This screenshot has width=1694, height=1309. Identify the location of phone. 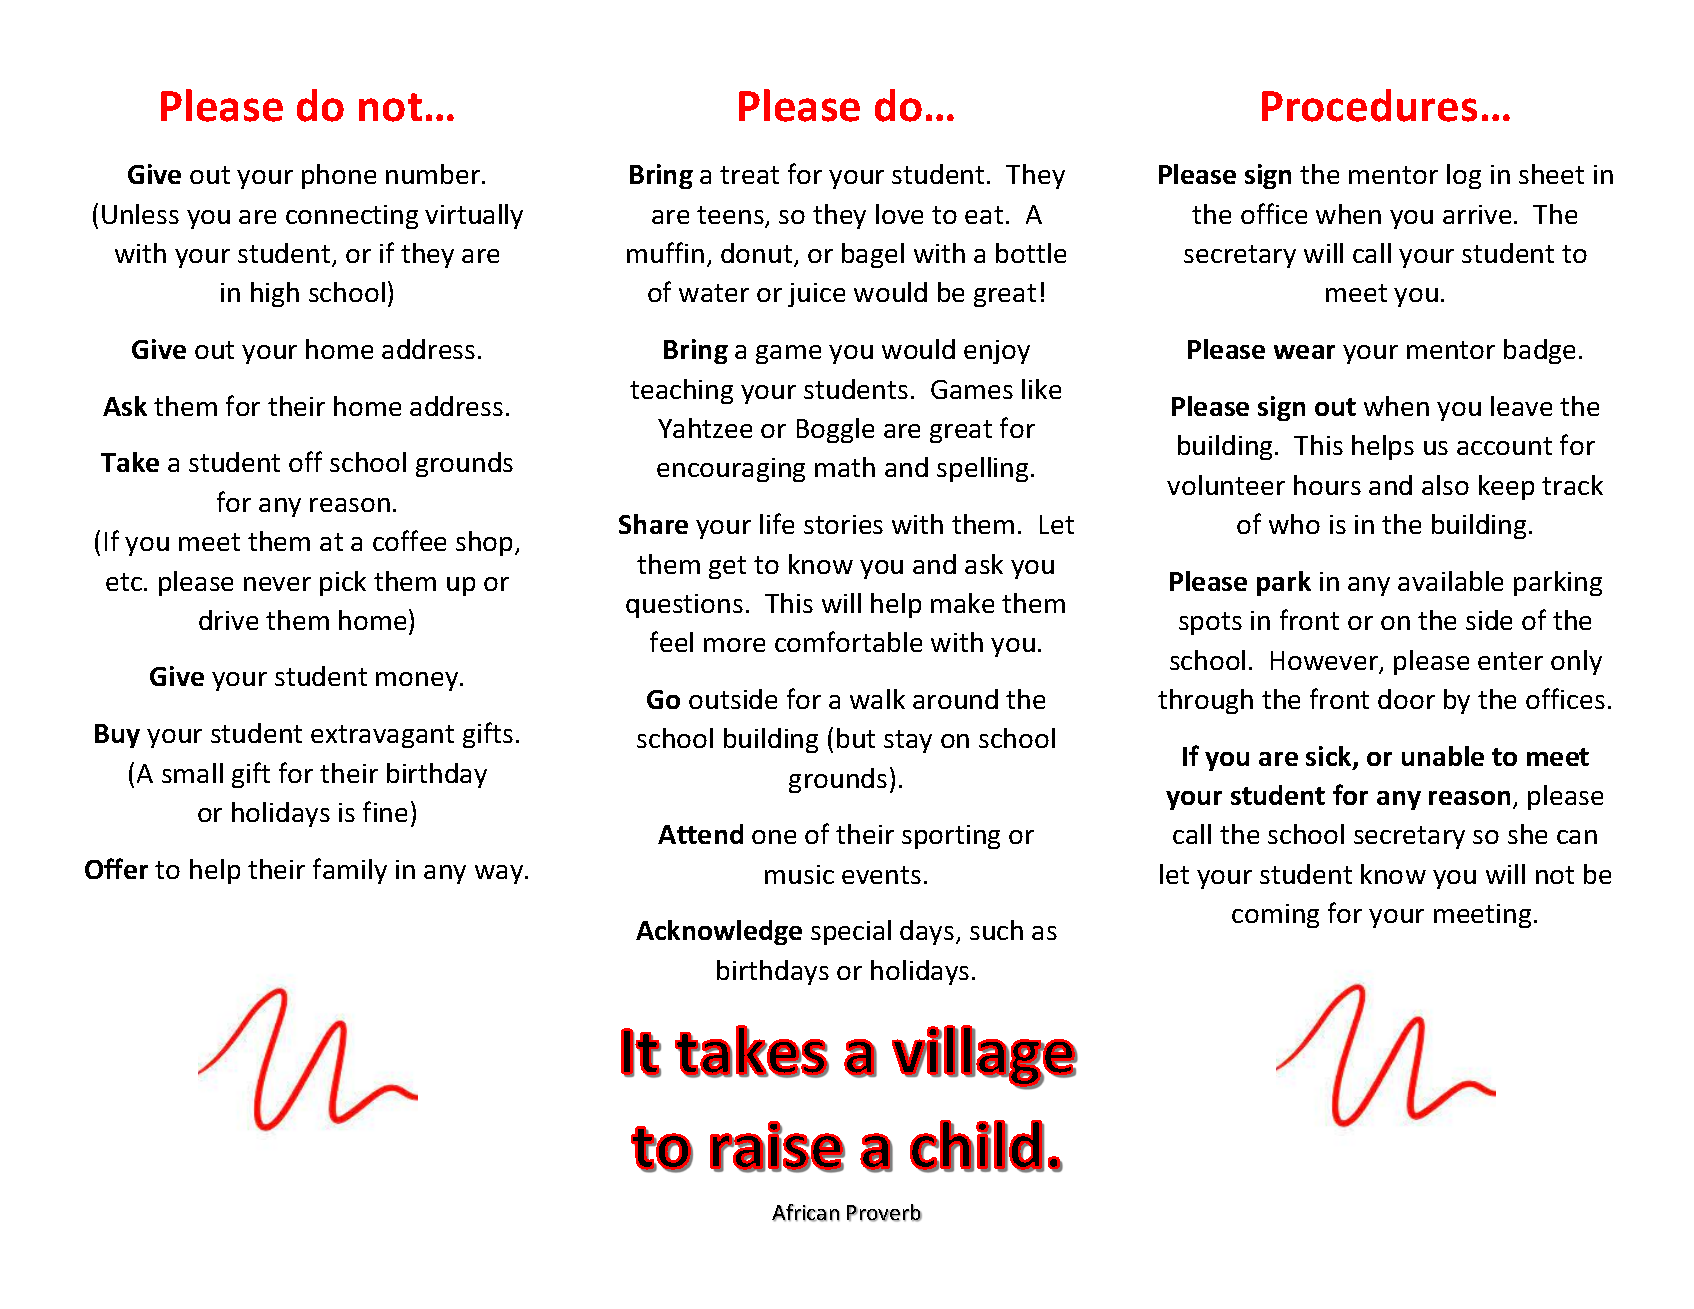
(339, 176).
